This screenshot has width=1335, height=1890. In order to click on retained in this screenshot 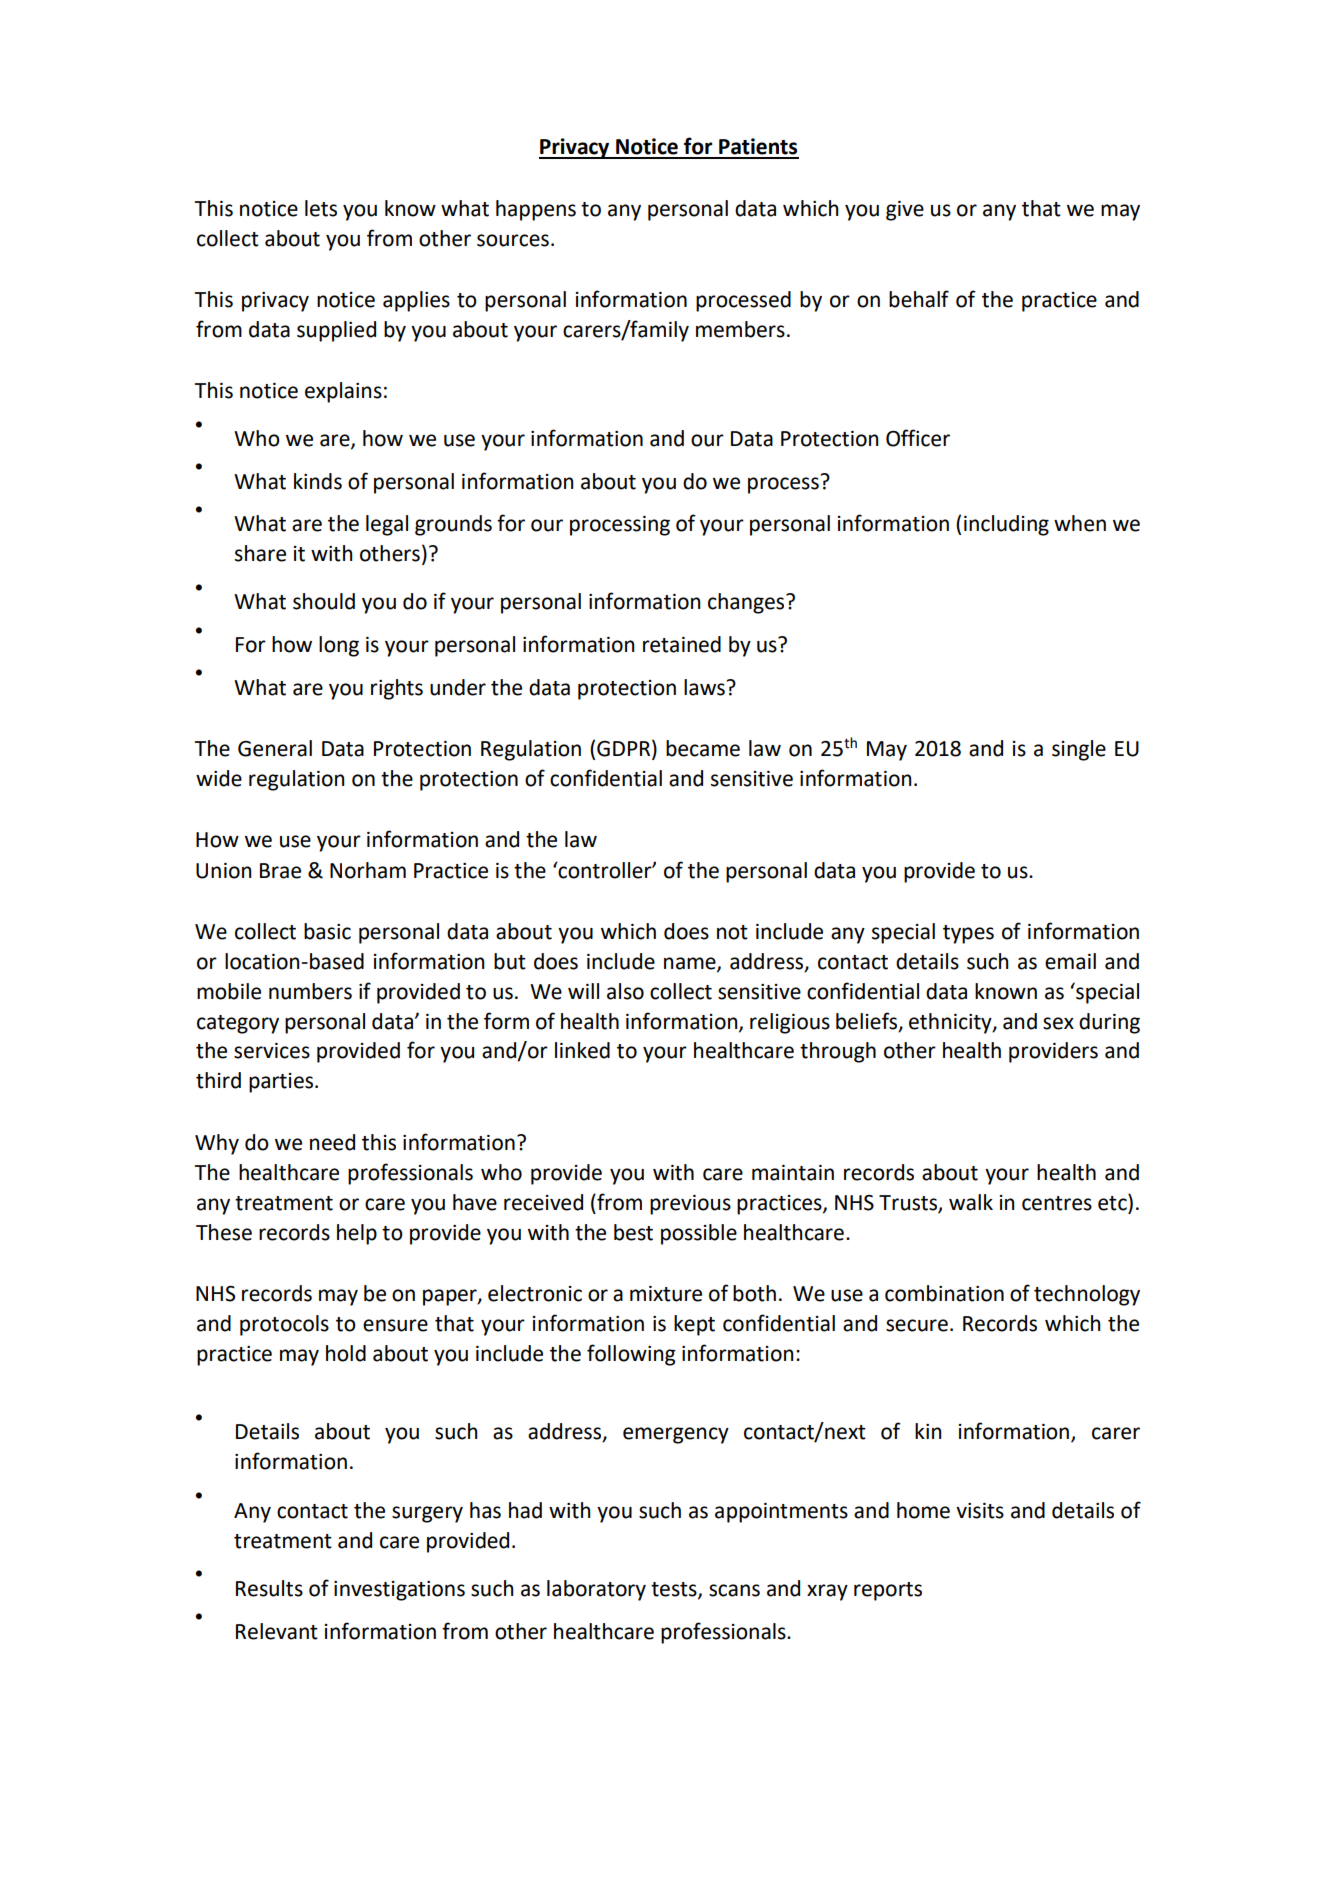, I will do `click(682, 644)`.
